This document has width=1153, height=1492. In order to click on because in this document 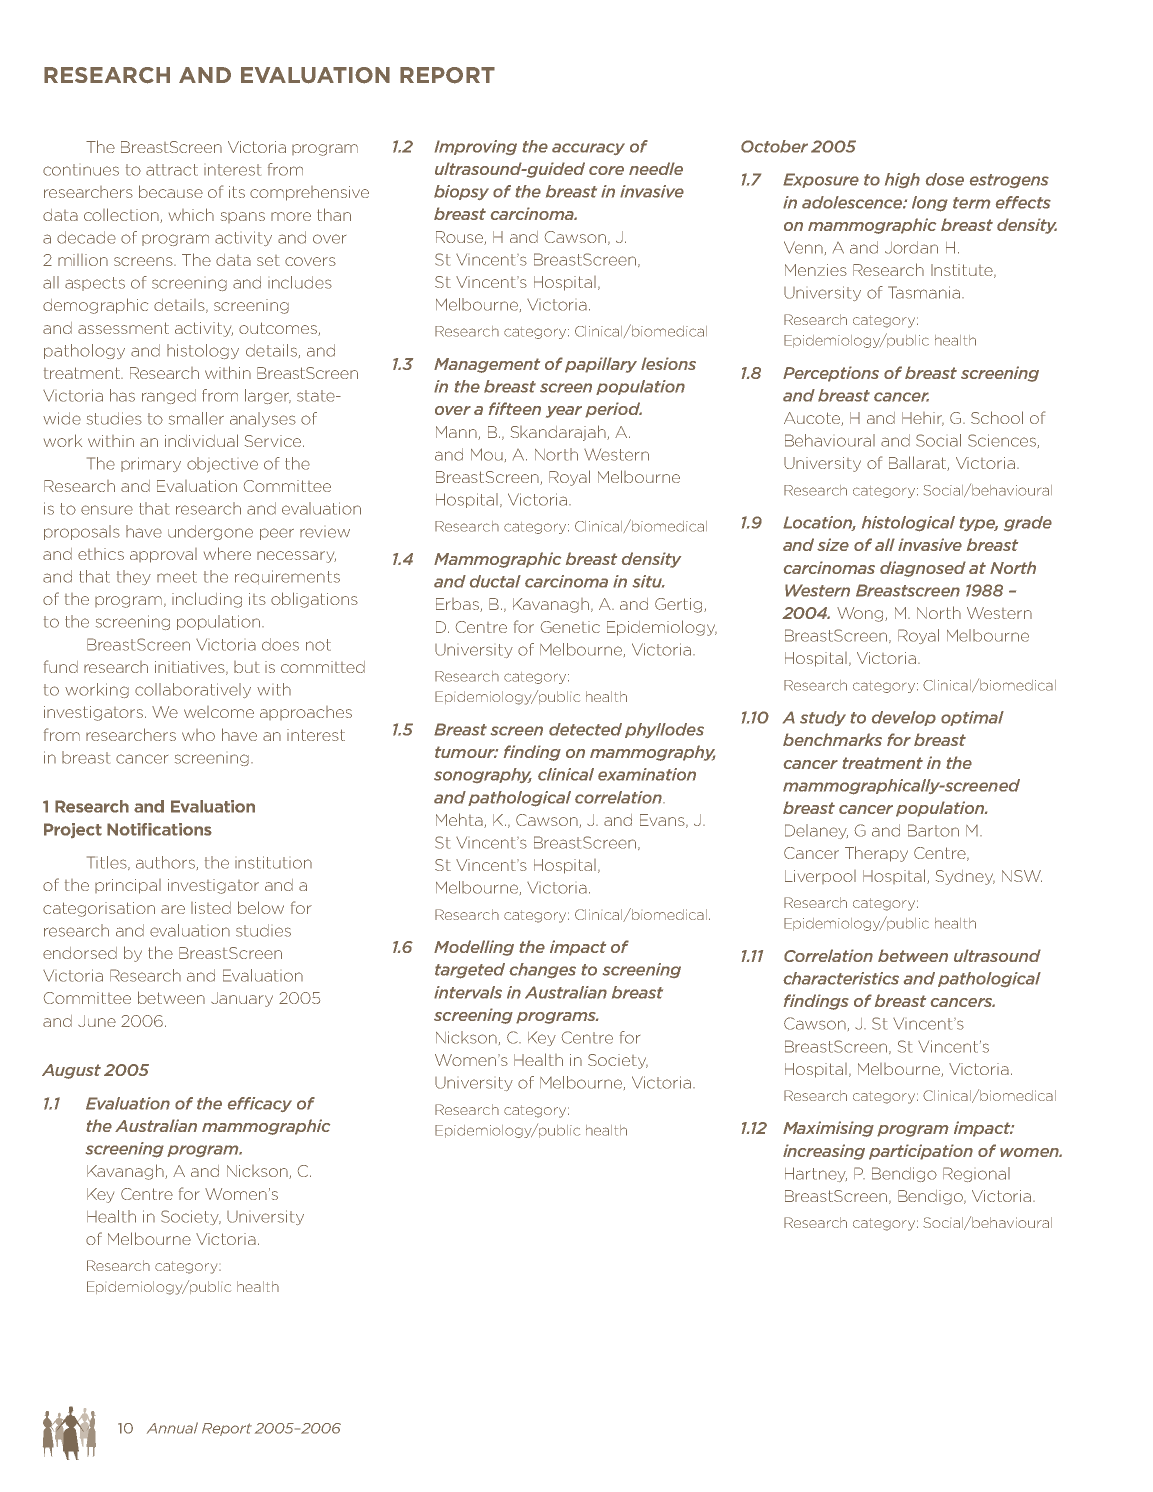, I will do `click(171, 191)`.
